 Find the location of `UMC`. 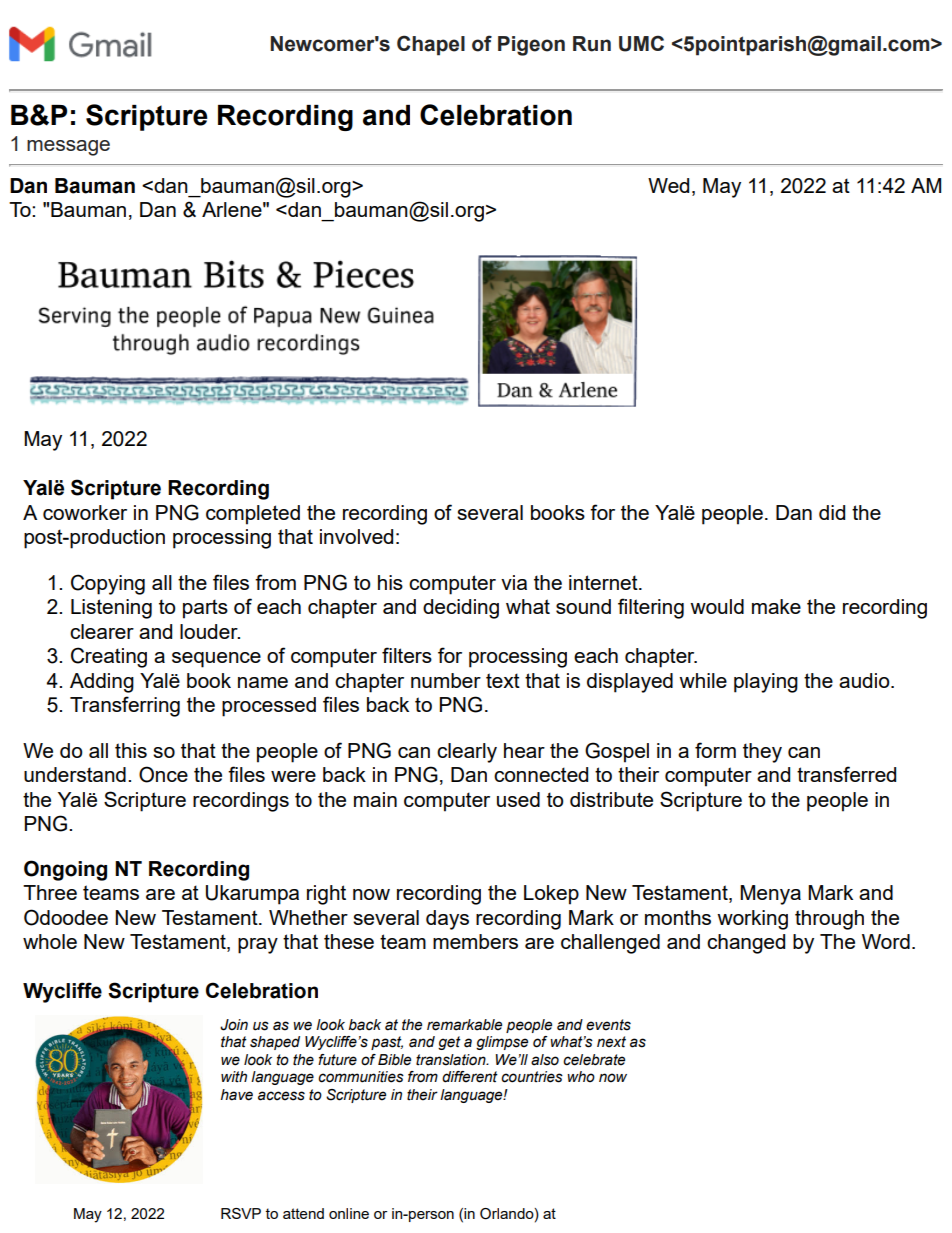

UMC is located at coordinates (641, 43).
